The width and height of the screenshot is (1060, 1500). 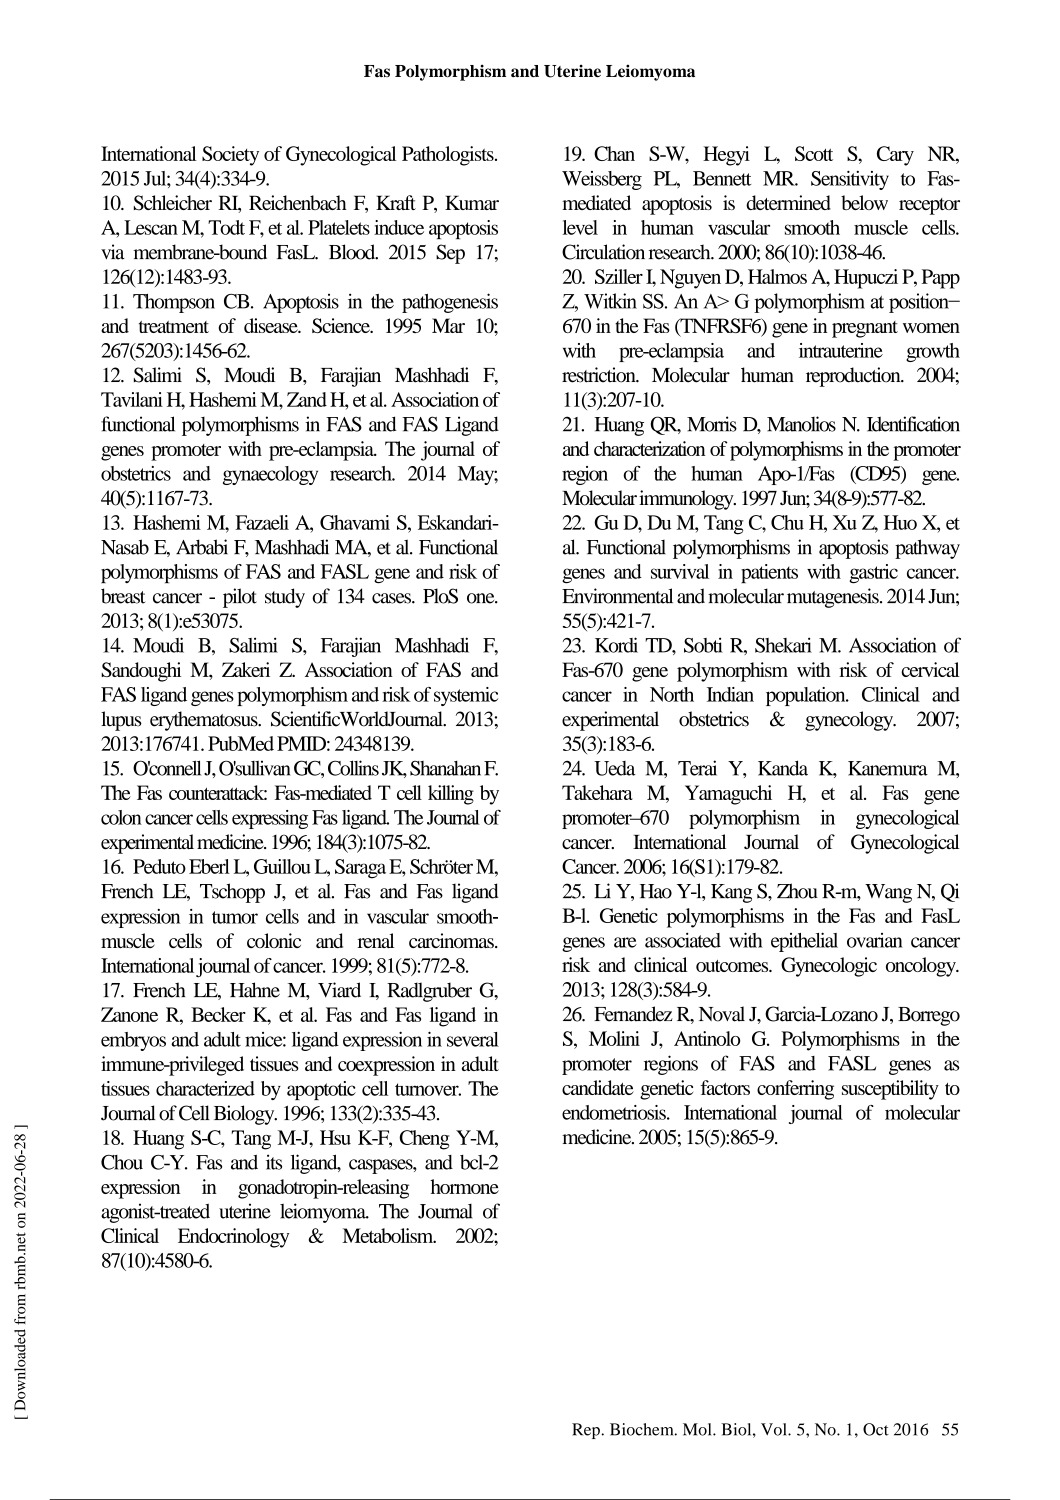 I want to click on gynecology, so click(x=850, y=721).
